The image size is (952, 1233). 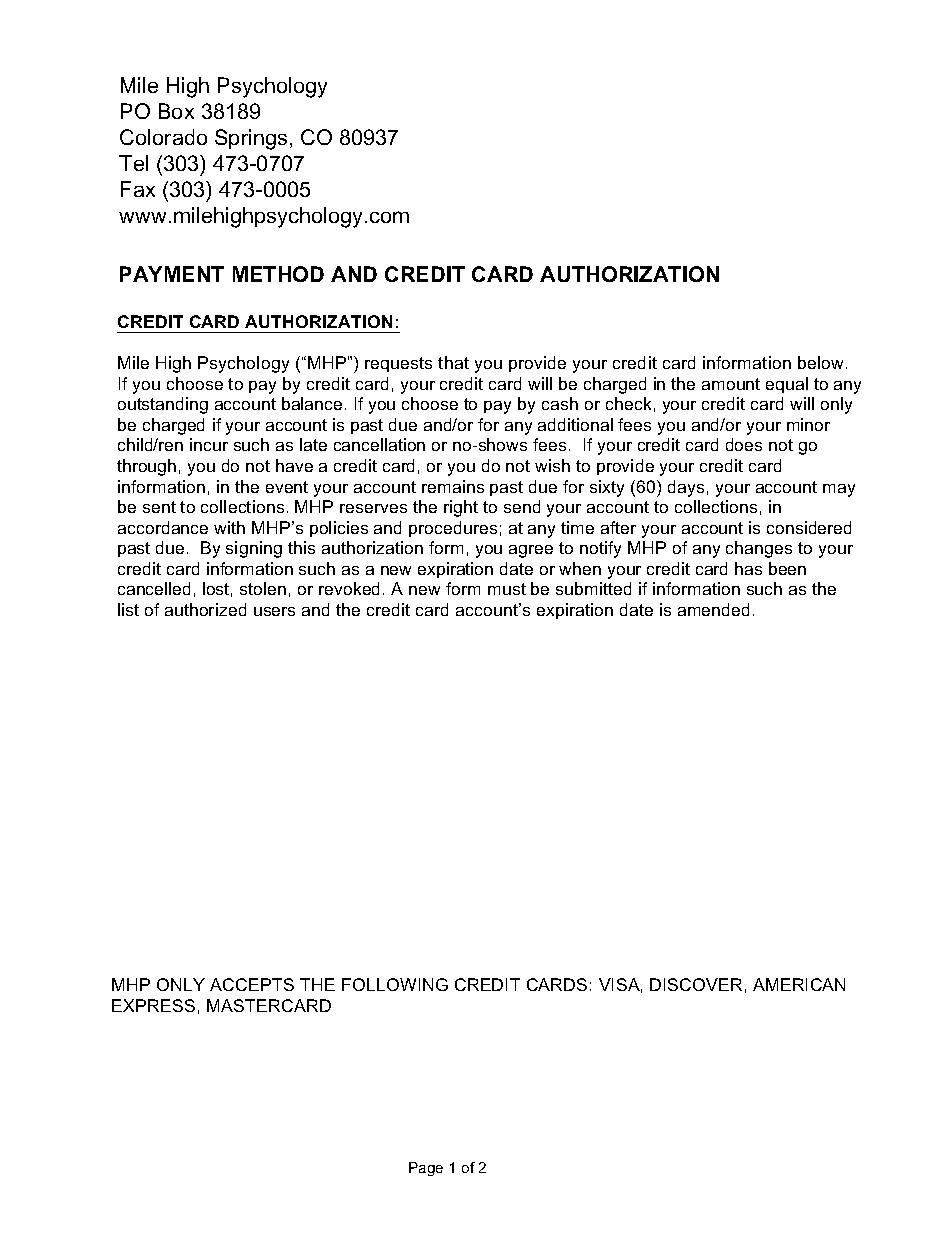 What do you see at coordinates (731, 384) in the screenshot?
I see `amount` at bounding box center [731, 384].
